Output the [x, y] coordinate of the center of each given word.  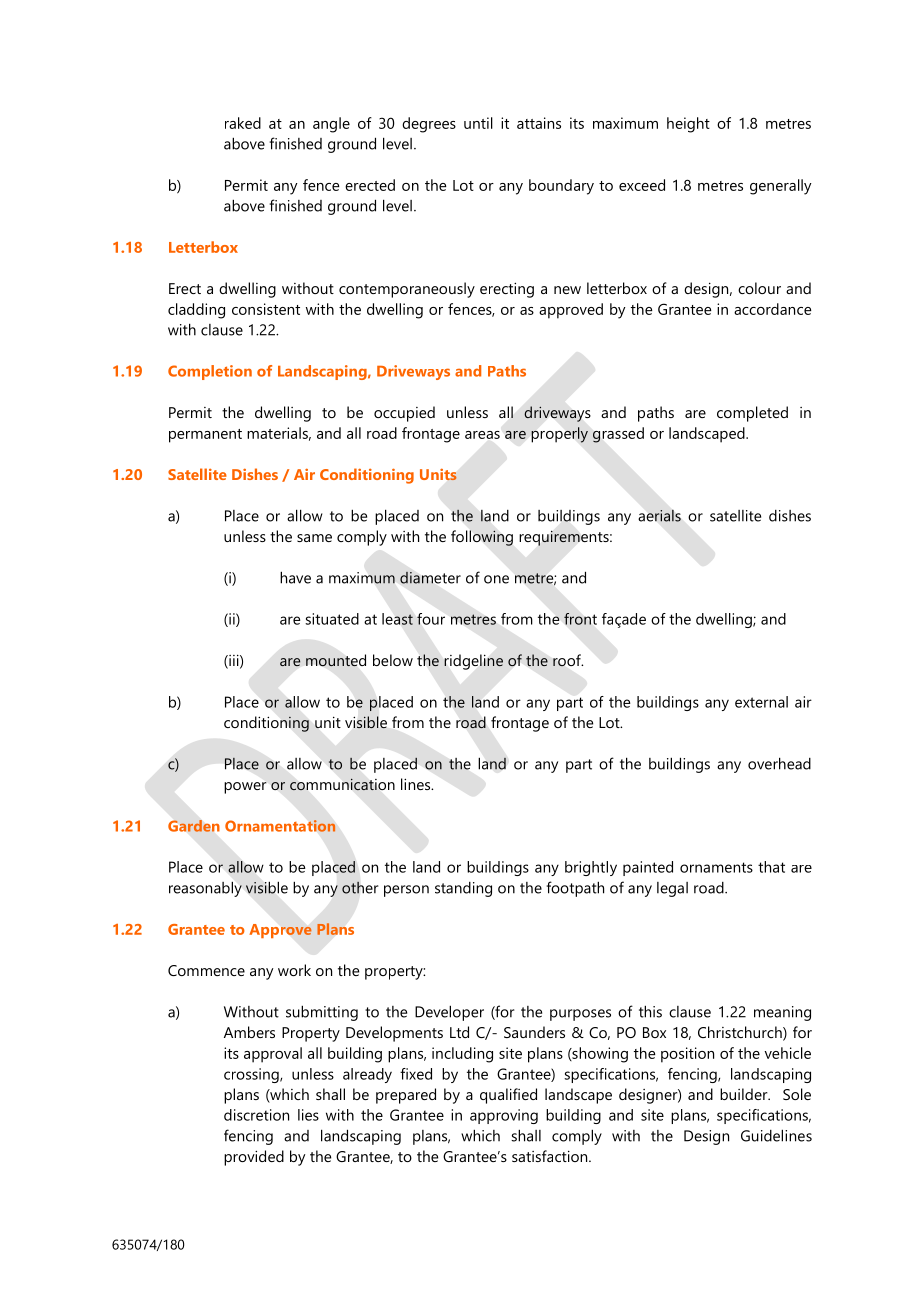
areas [482, 435]
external [761, 702]
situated [332, 619]
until [478, 123]
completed [752, 414]
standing [463, 889]
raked [243, 123]
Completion [210, 372]
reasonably [205, 889]
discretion [256, 1115]
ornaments [716, 867]
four [431, 619]
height [688, 125]
